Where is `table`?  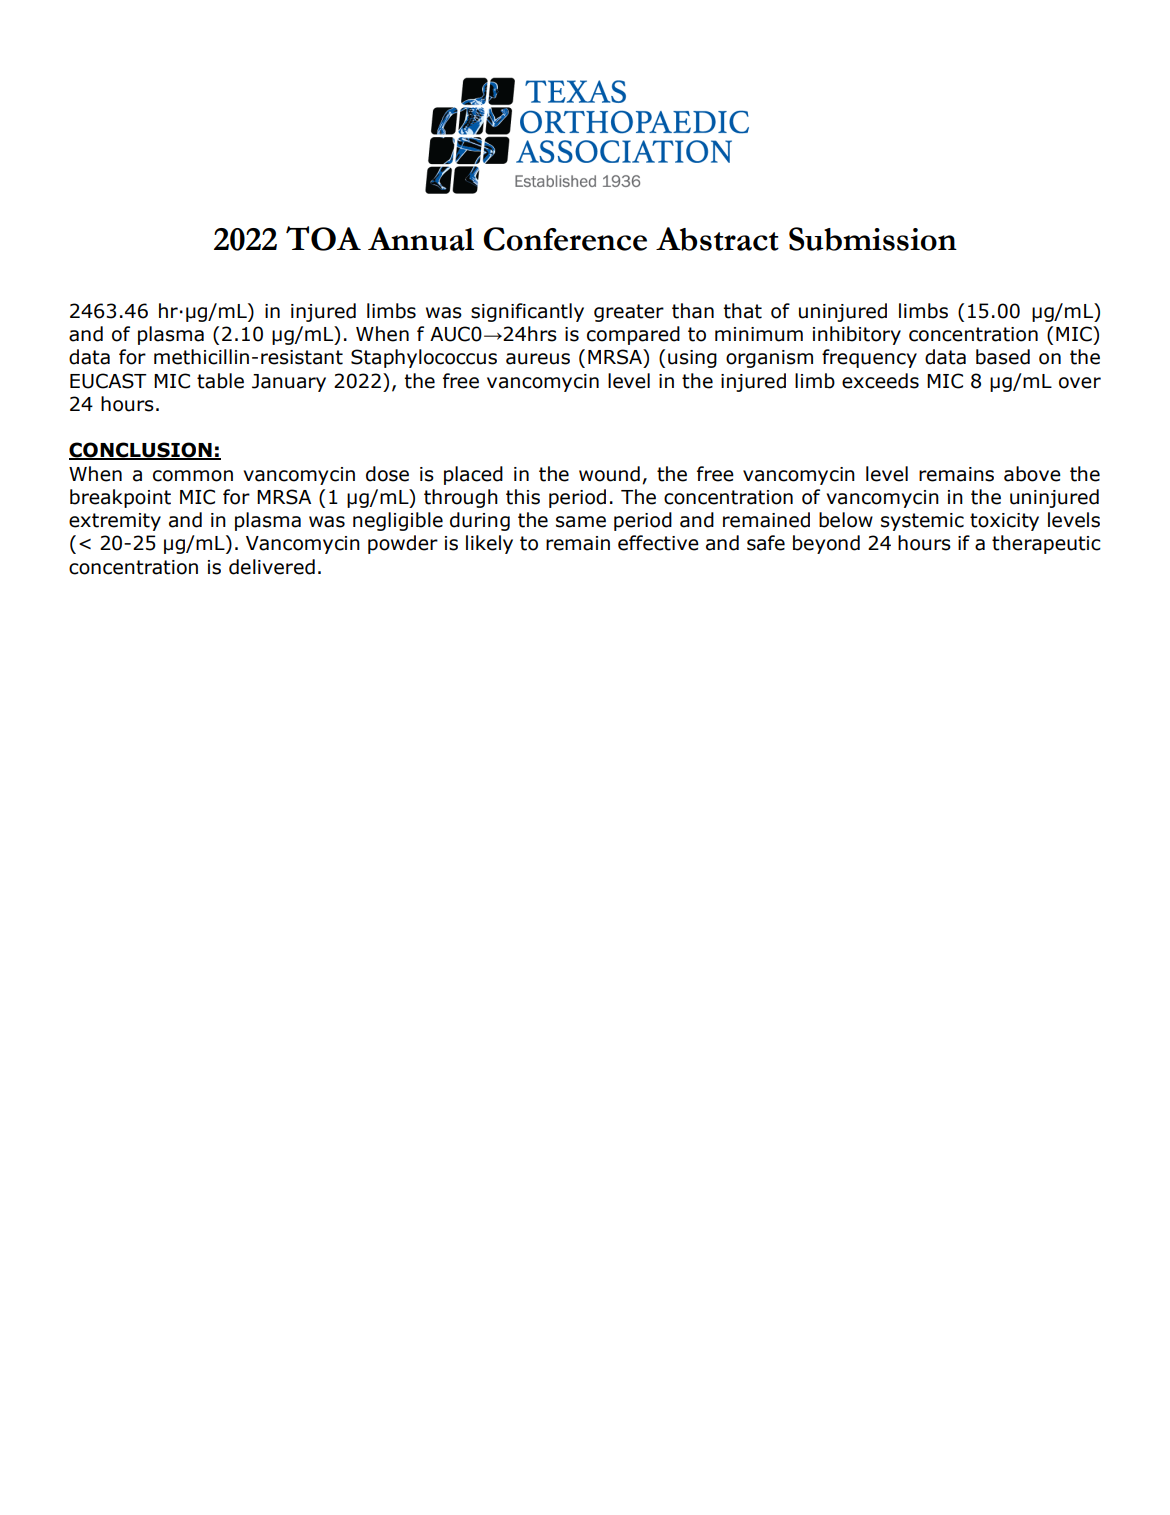
table is located at coordinates (220, 381).
